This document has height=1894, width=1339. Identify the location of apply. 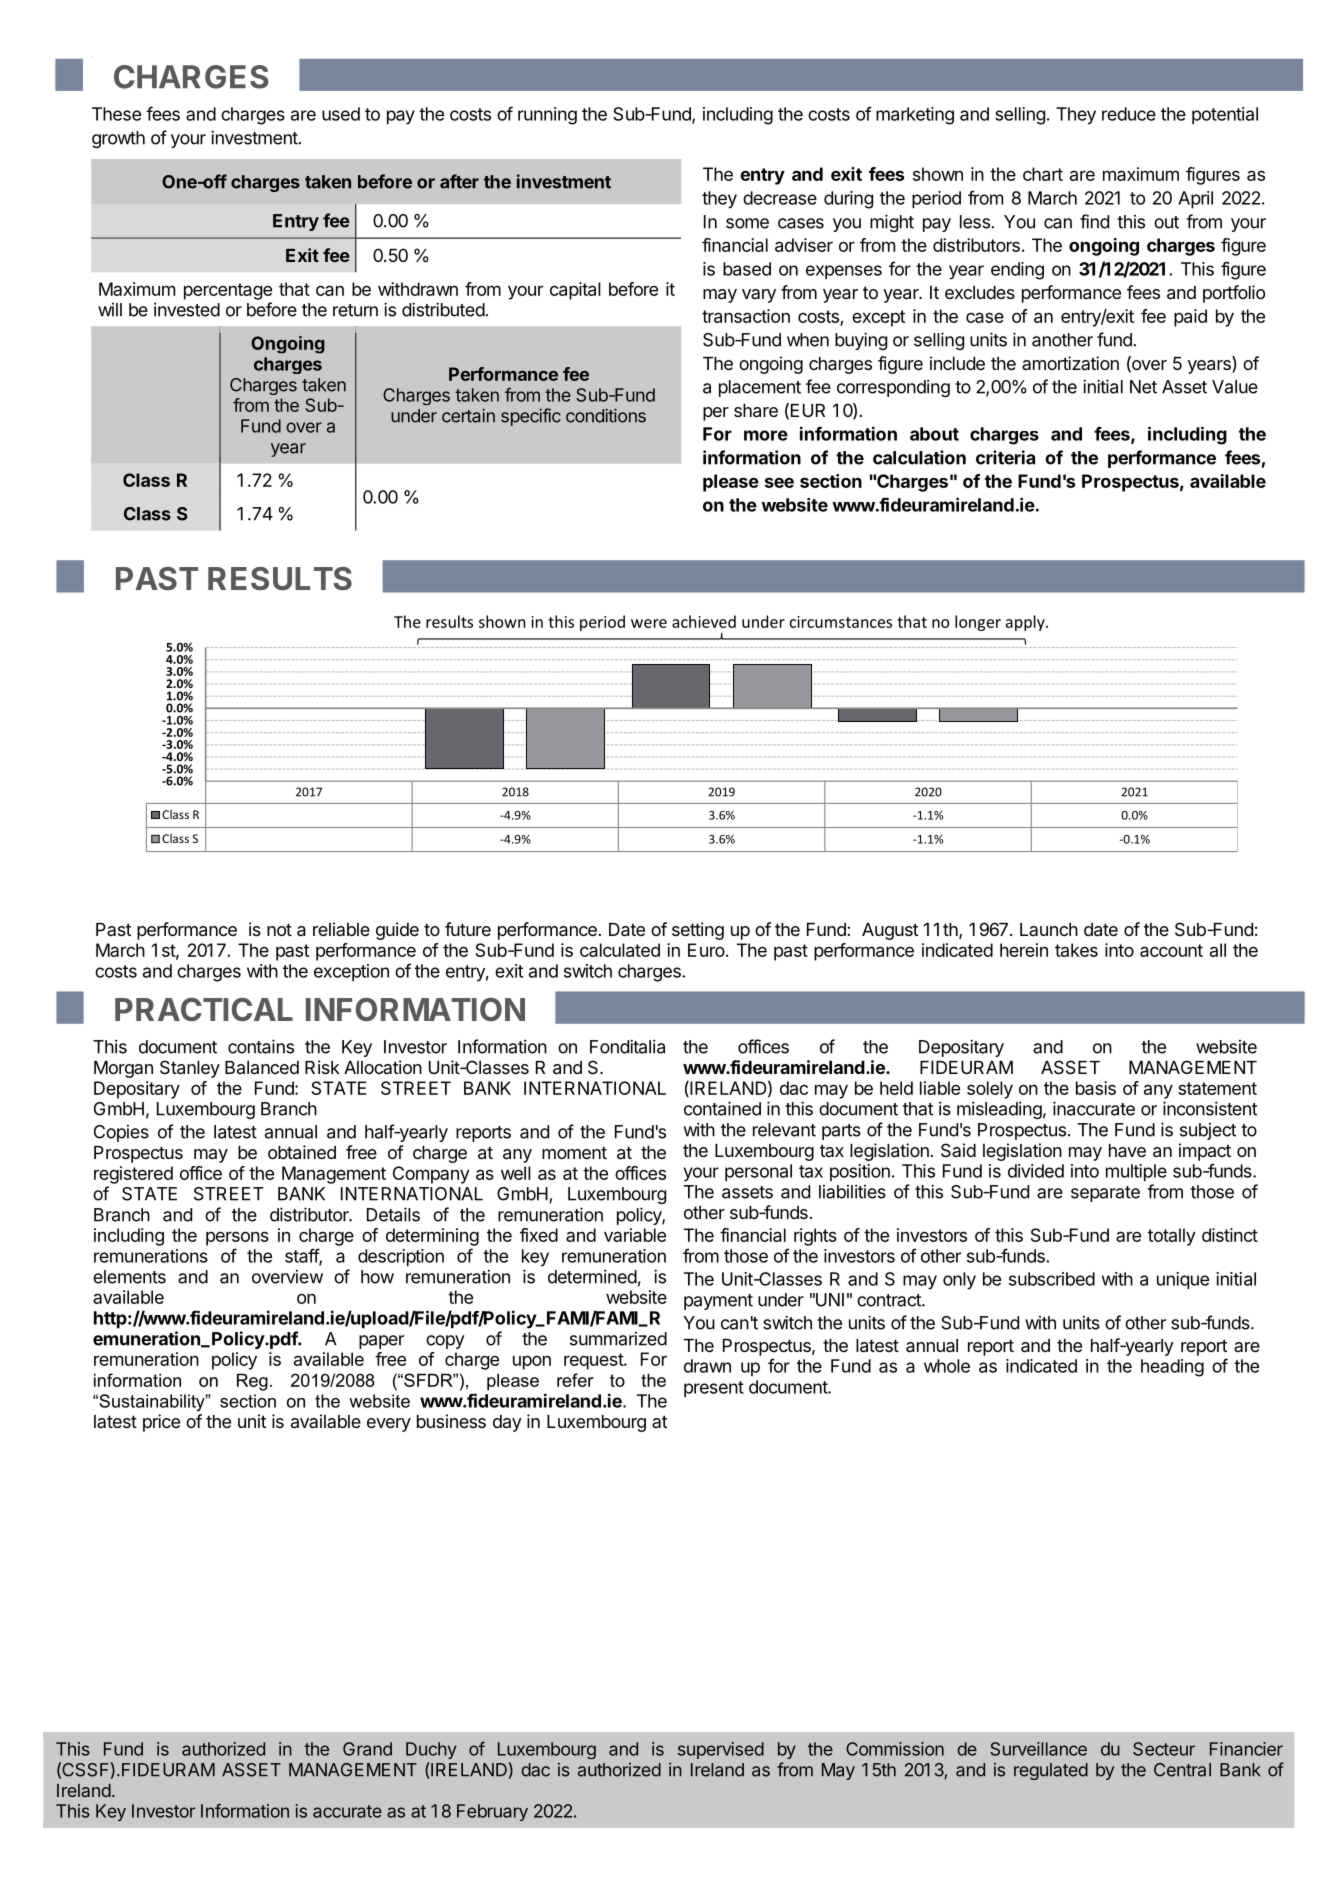
(1026, 623).
